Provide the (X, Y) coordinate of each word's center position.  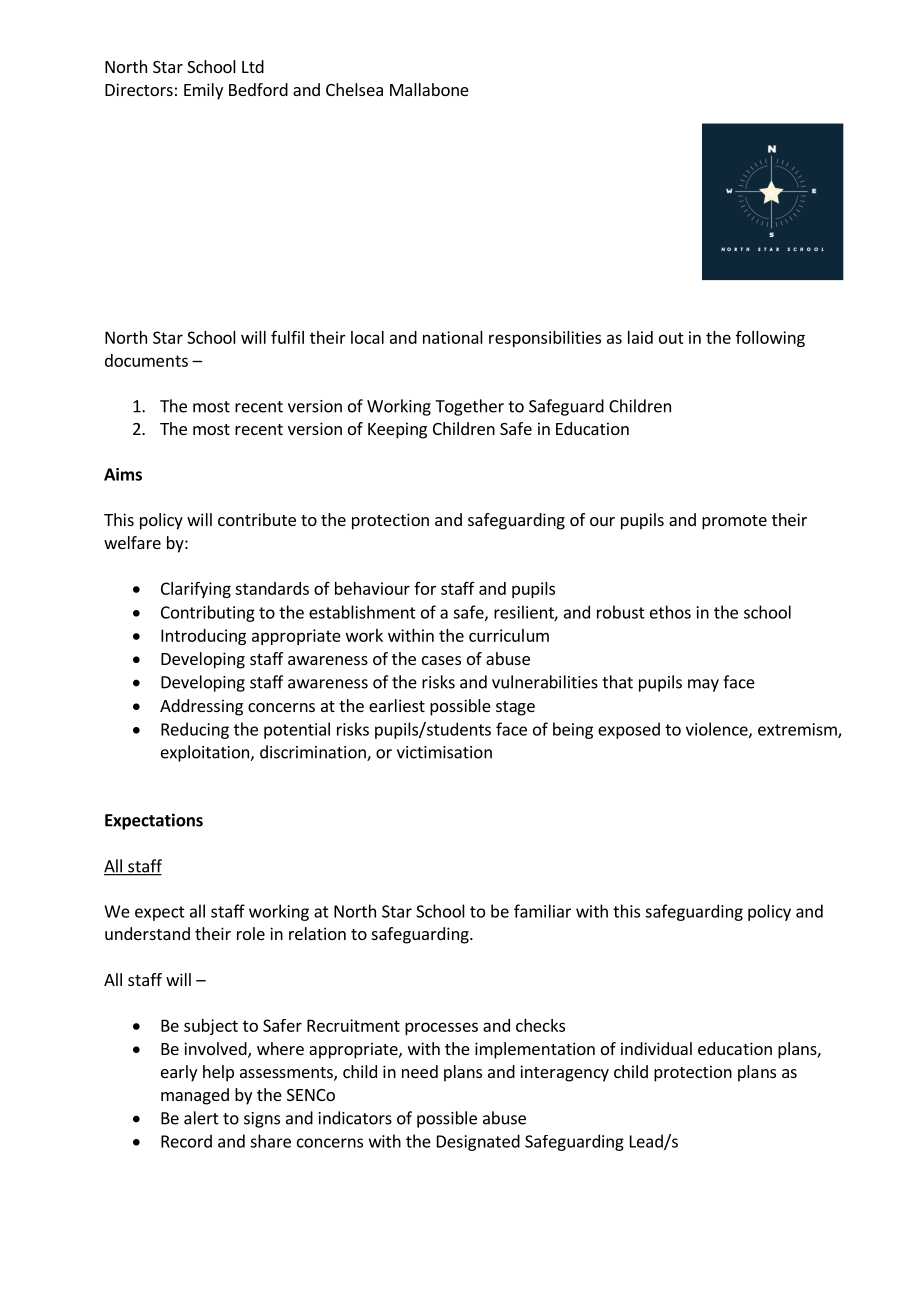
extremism (798, 730)
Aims (123, 474)
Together (469, 407)
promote (734, 522)
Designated (478, 1142)
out (671, 338)
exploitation (206, 753)
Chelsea (354, 89)
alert (201, 1118)
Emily (203, 91)
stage (515, 708)
